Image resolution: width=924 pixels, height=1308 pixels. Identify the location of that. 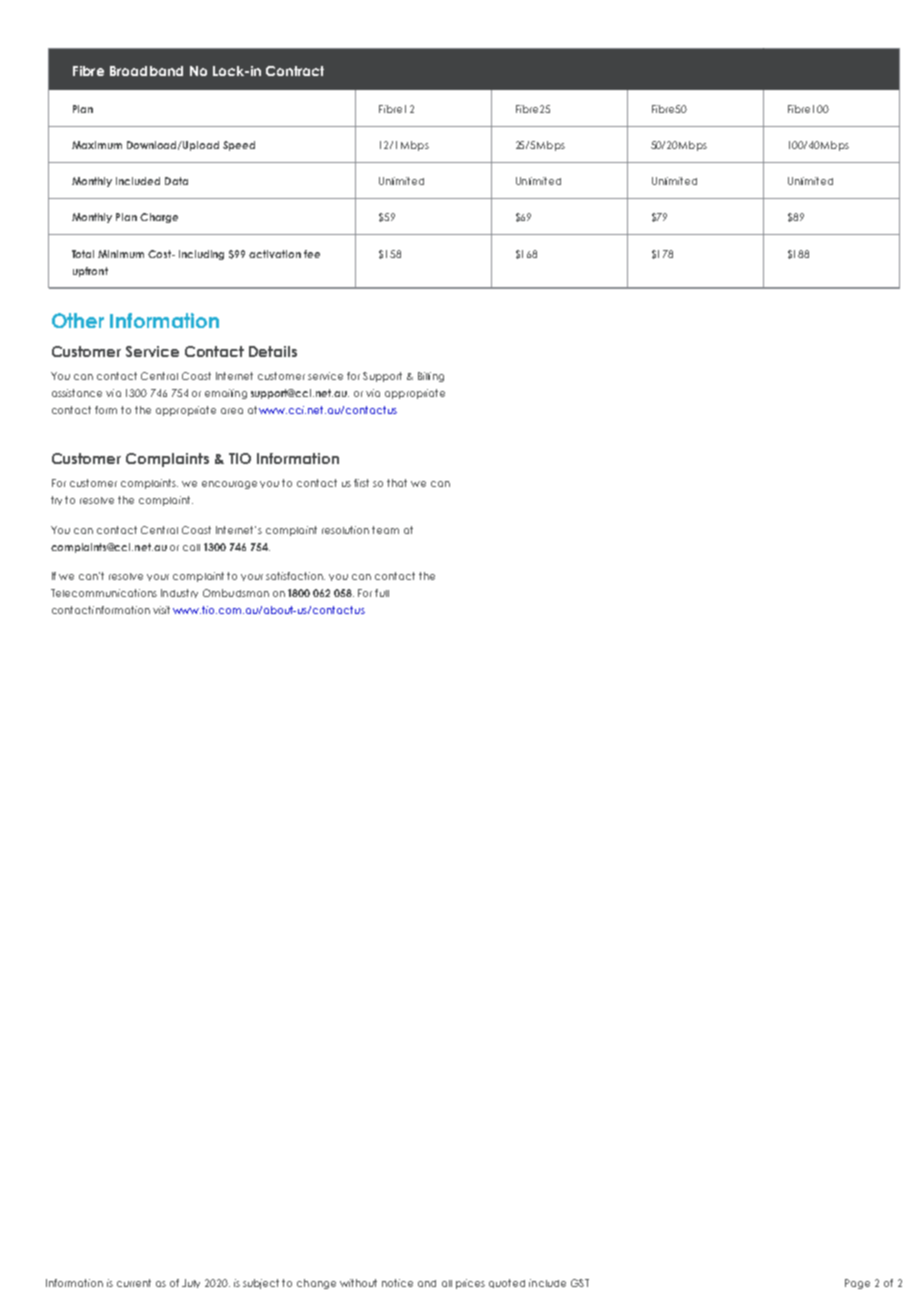
(397, 483).
